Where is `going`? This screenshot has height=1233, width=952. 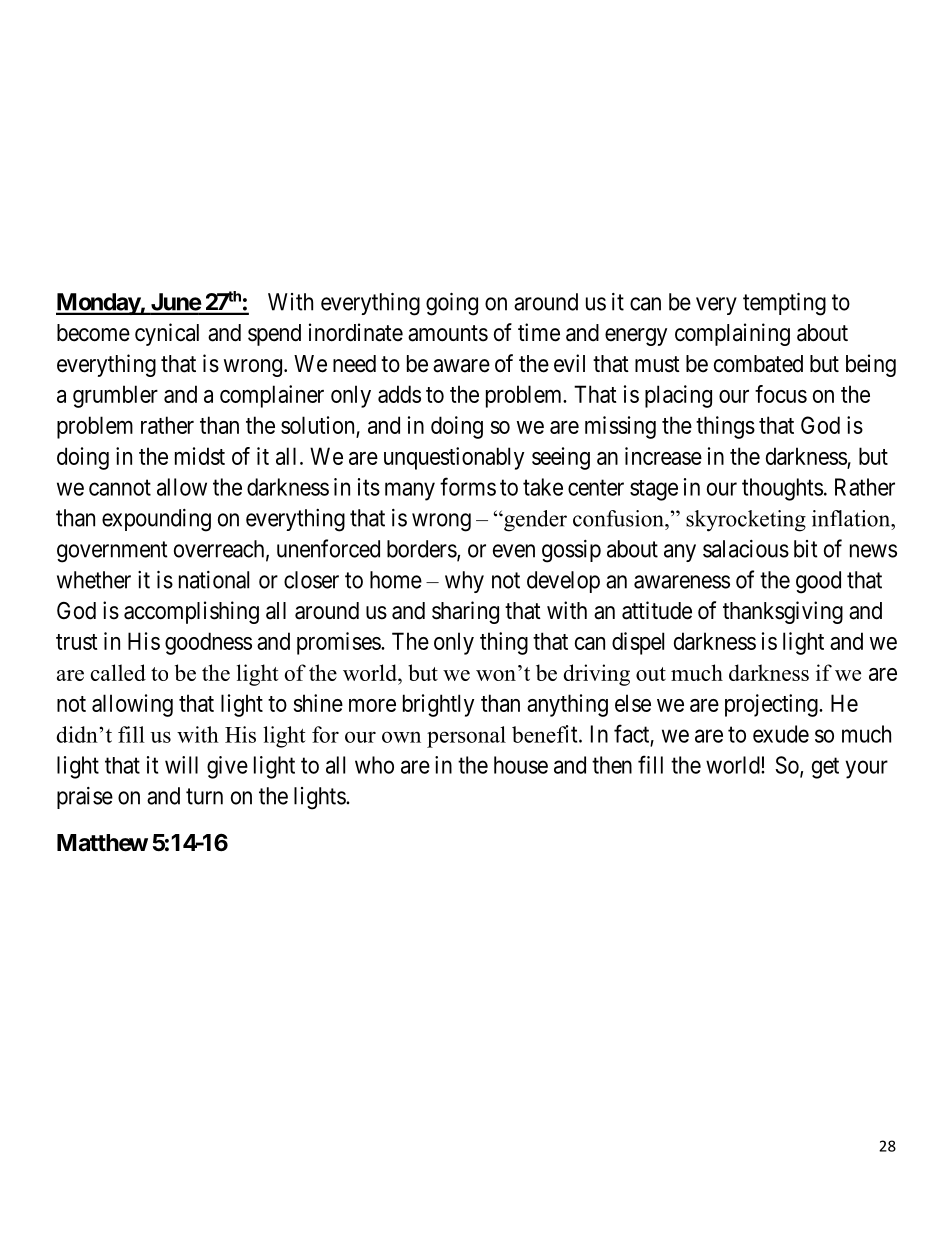
going is located at coordinates (452, 304).
